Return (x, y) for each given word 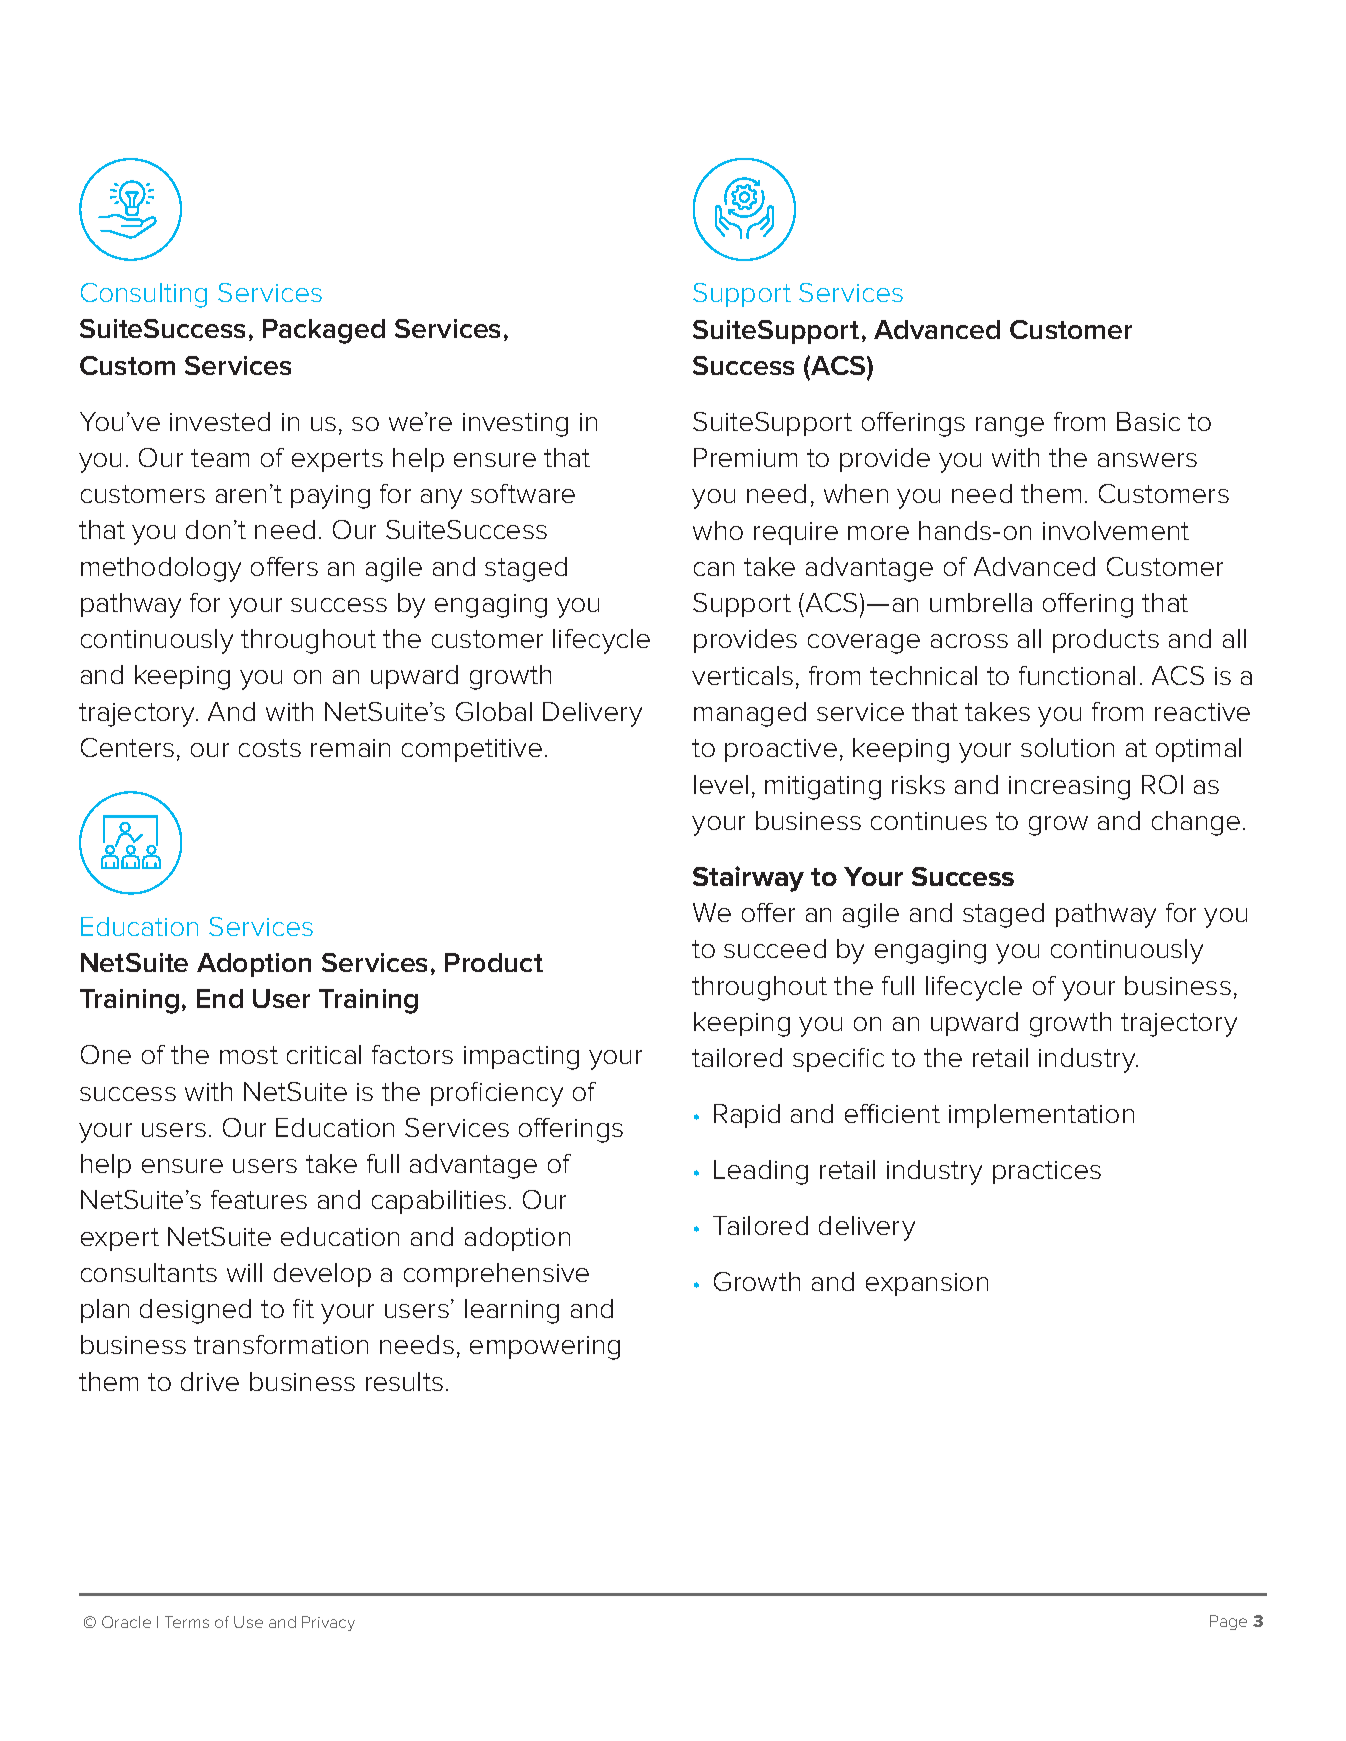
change (1196, 823)
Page (1228, 1622)
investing (515, 425)
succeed (775, 948)
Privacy (328, 1623)
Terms (187, 1622)
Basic (1148, 421)
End (220, 998)
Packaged (324, 331)
